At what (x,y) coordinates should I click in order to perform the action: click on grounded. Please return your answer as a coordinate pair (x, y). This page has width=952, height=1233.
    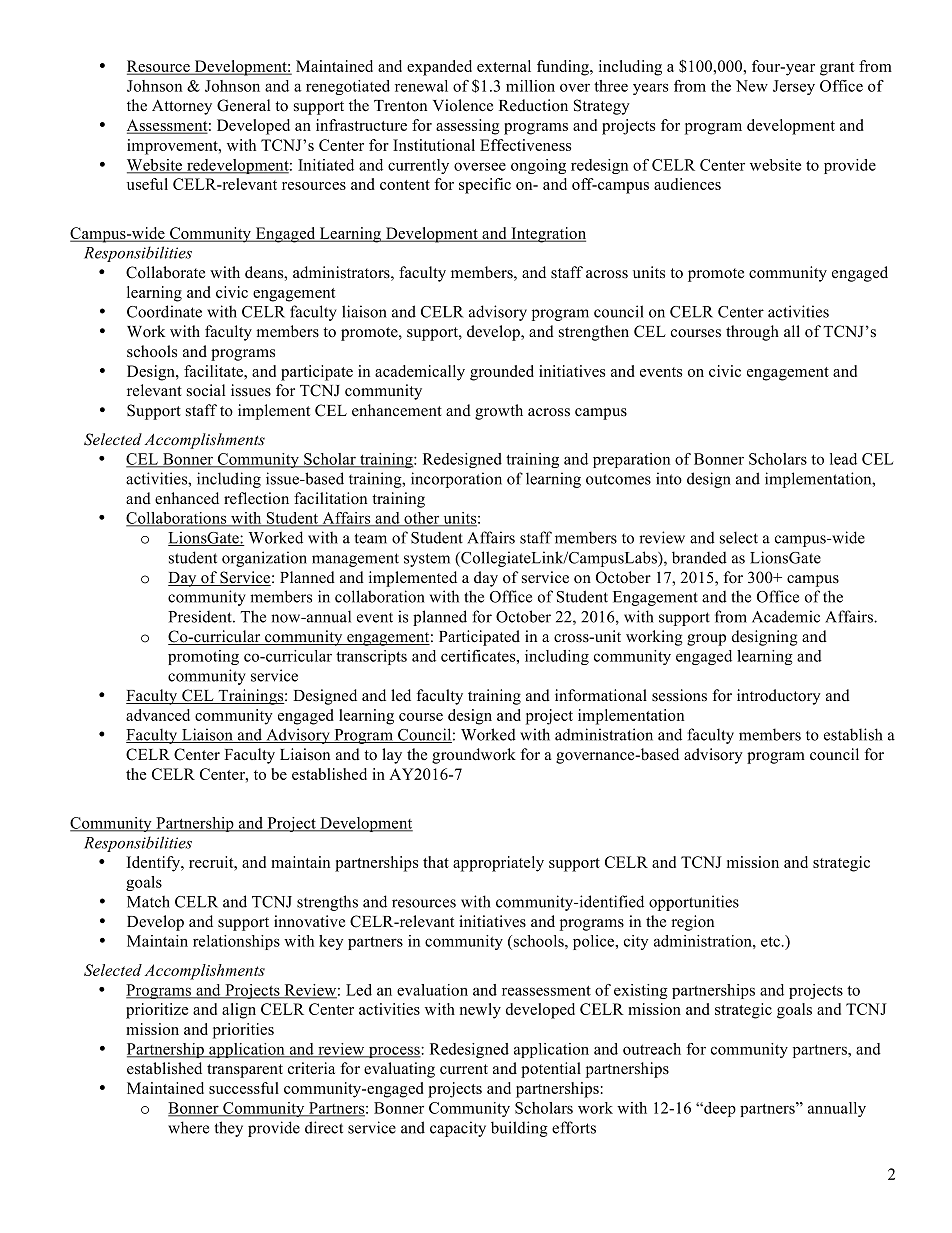
    Looking at the image, I should click on (502, 373).
